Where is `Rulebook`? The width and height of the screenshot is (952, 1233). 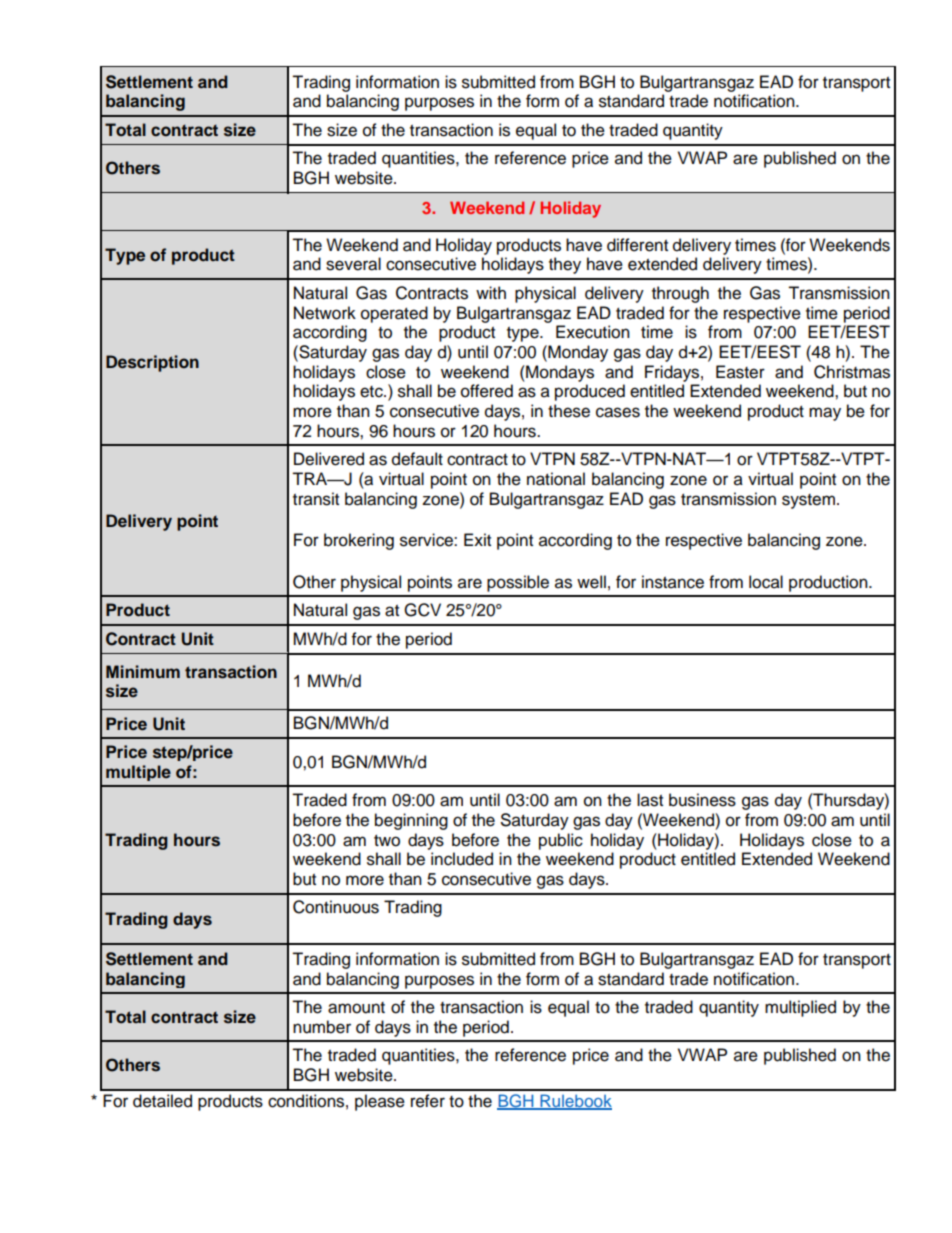 Rulebook is located at coordinates (575, 1102).
